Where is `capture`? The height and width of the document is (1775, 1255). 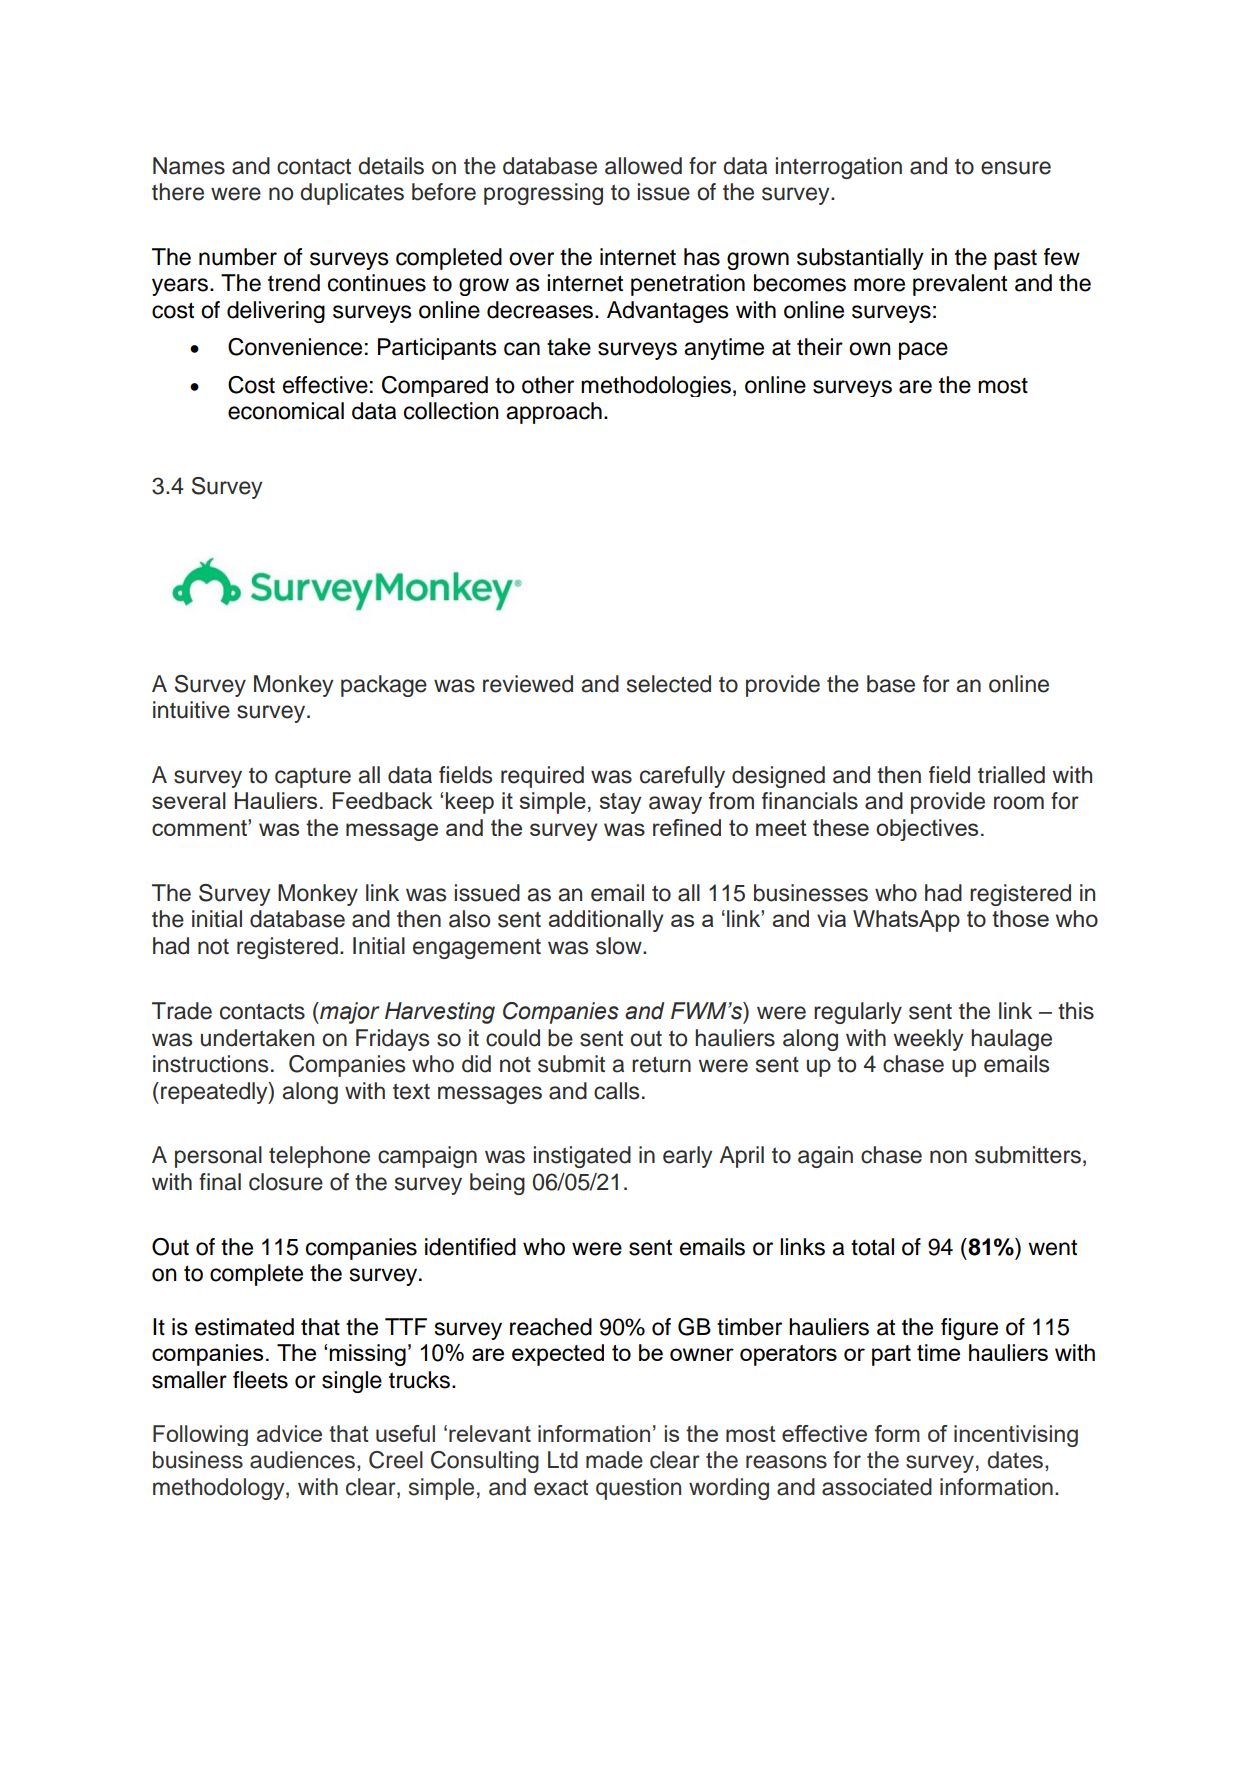
capture is located at coordinates (313, 778).
